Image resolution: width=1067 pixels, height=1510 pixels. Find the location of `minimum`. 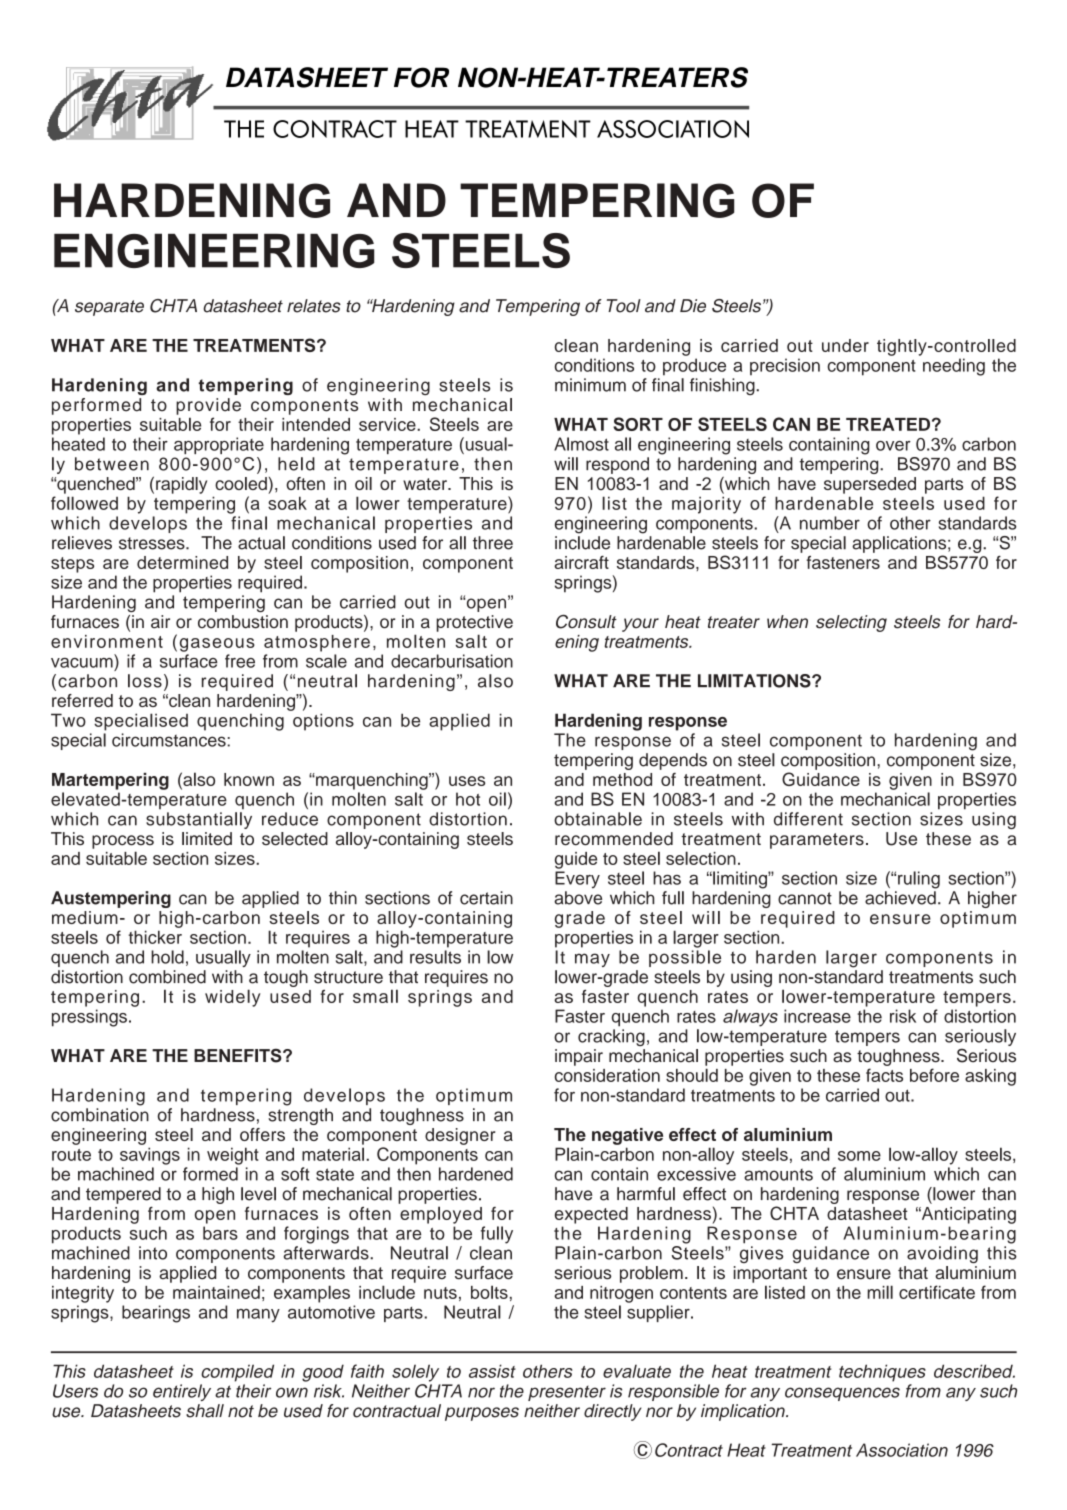

minimum is located at coordinates (590, 385).
